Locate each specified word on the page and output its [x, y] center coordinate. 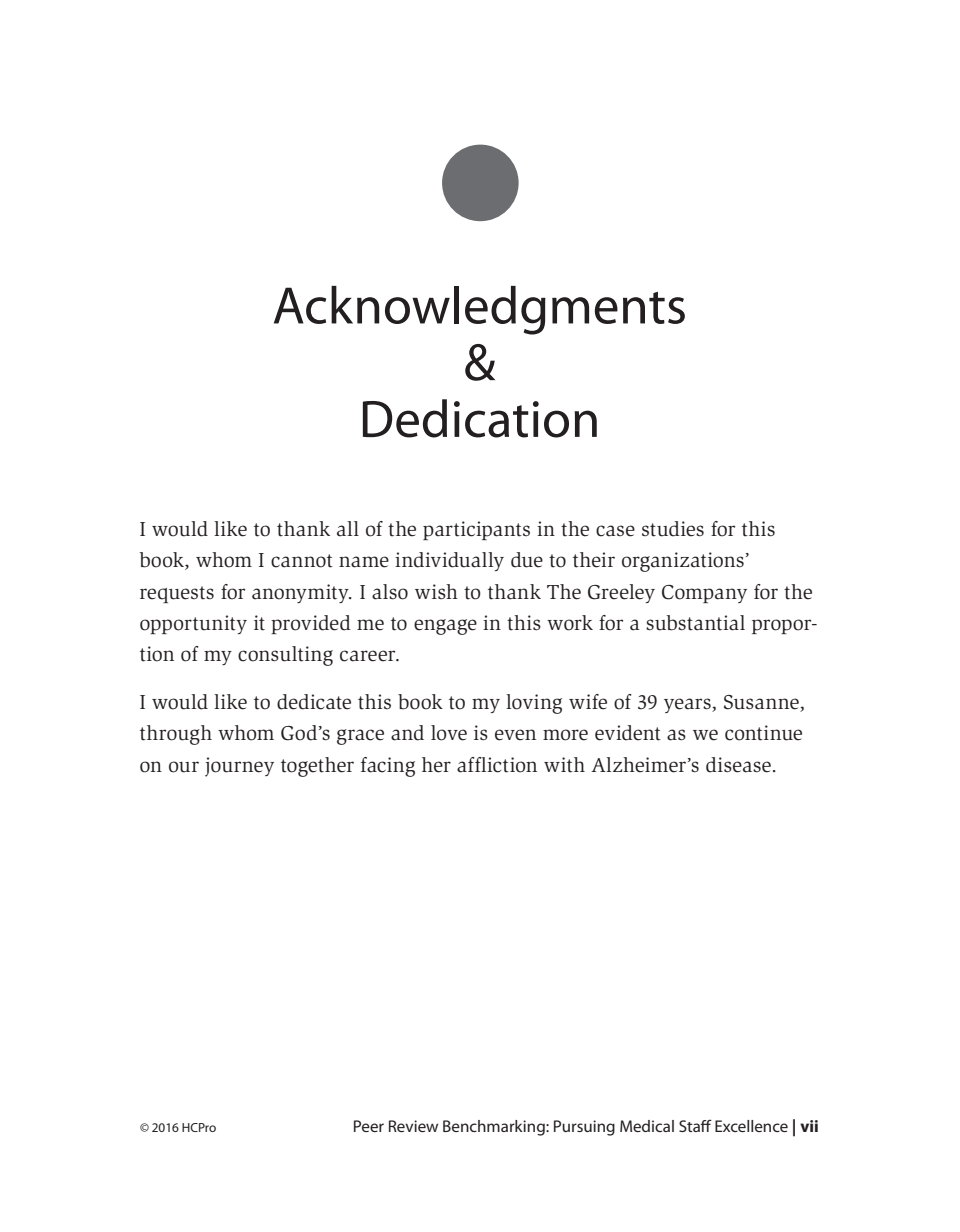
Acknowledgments [479, 310]
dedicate [314, 702]
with [564, 765]
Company [704, 594]
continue [763, 733]
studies [673, 529]
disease [738, 765]
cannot [302, 561]
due [527, 560]
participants [476, 530]
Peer [369, 1126]
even [515, 735]
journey [239, 767]
